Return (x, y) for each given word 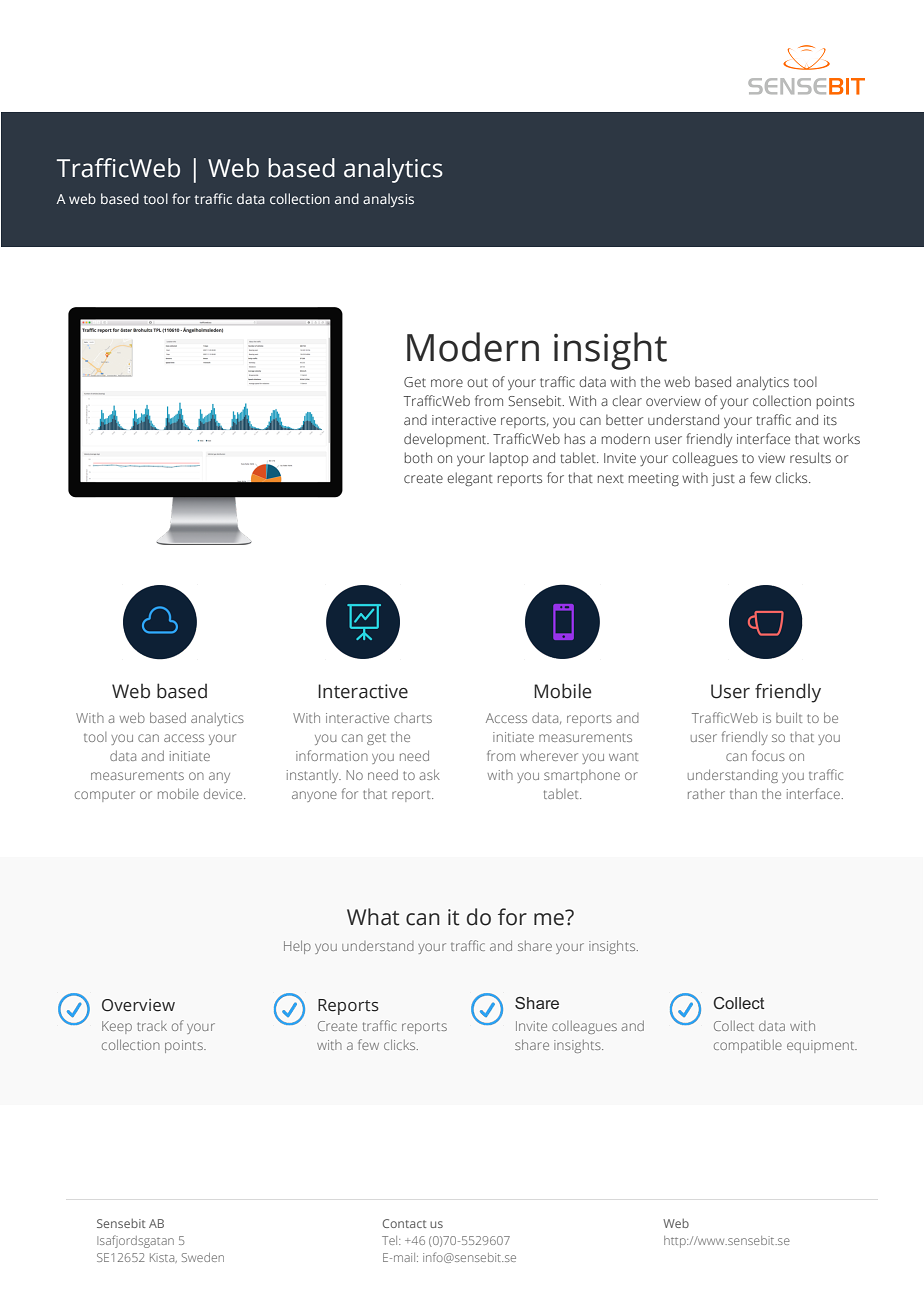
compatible (748, 1046)
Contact (405, 1223)
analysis (388, 200)
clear (627, 400)
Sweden (203, 1257)
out (477, 382)
